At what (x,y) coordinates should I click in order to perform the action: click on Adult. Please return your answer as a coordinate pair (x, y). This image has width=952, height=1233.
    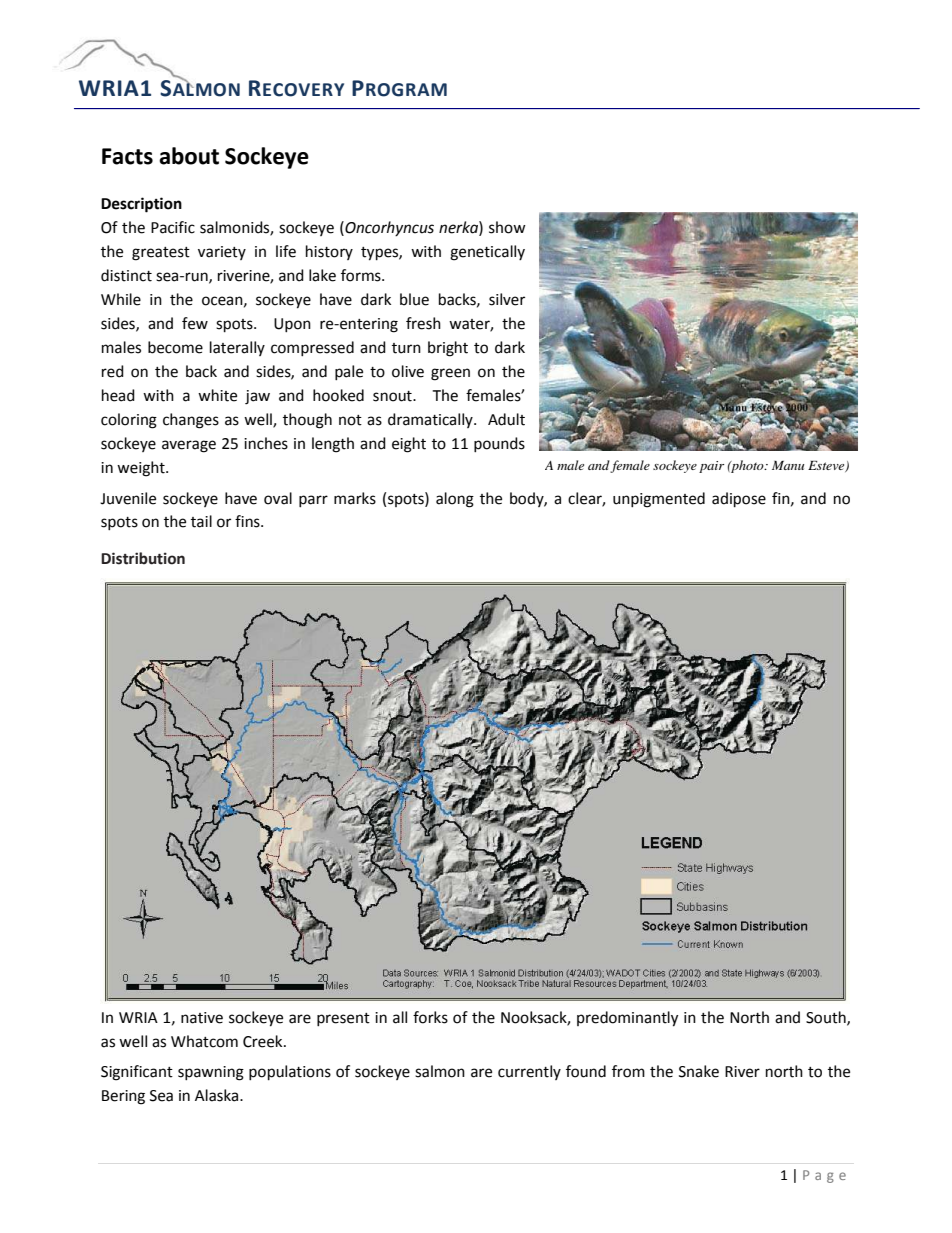
    Looking at the image, I should click on (506, 419).
